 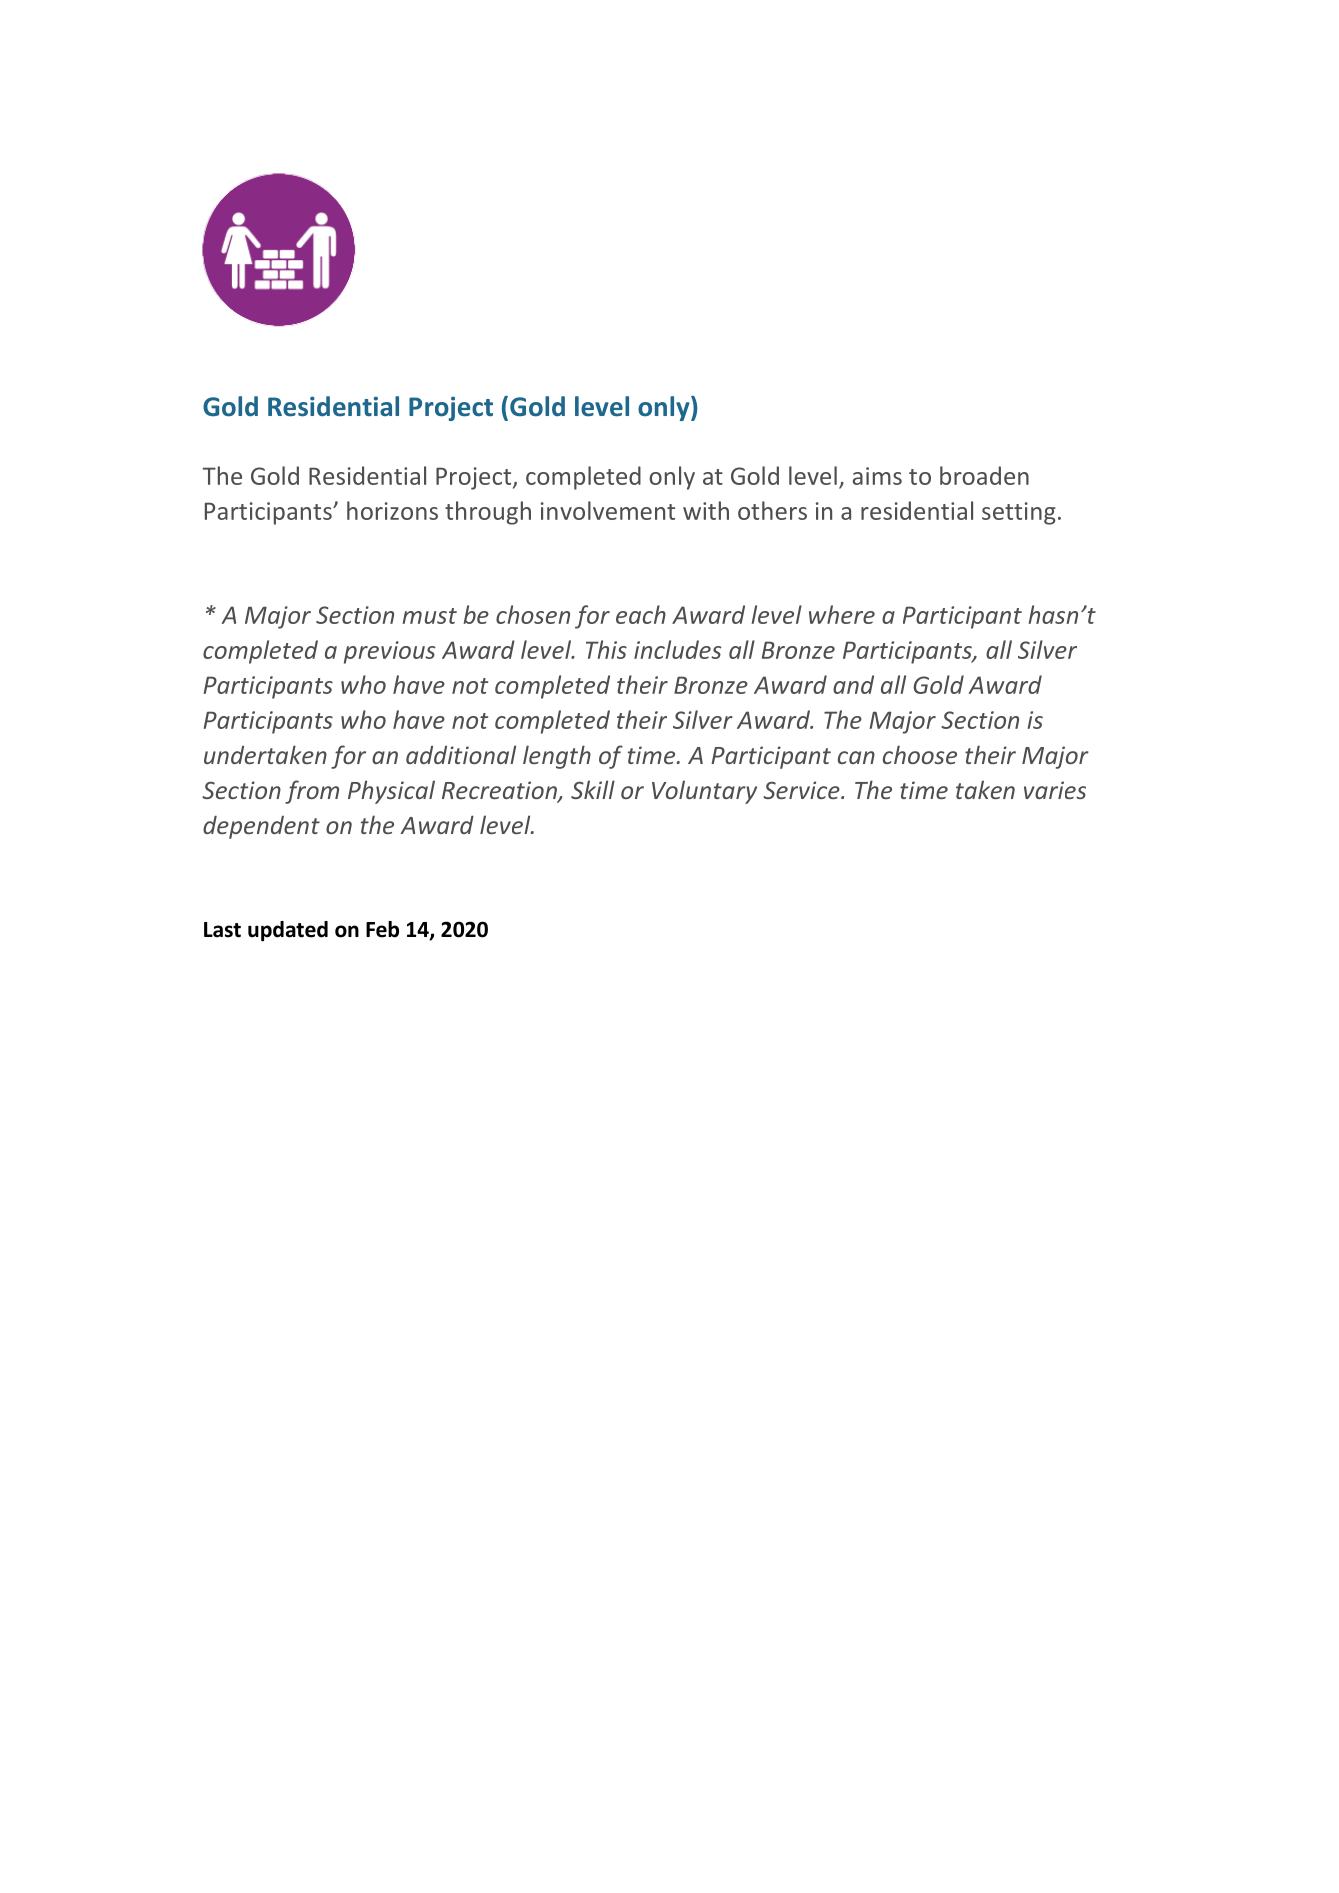 What do you see at coordinates (606, 649) in the screenshot?
I see `This` at bounding box center [606, 649].
